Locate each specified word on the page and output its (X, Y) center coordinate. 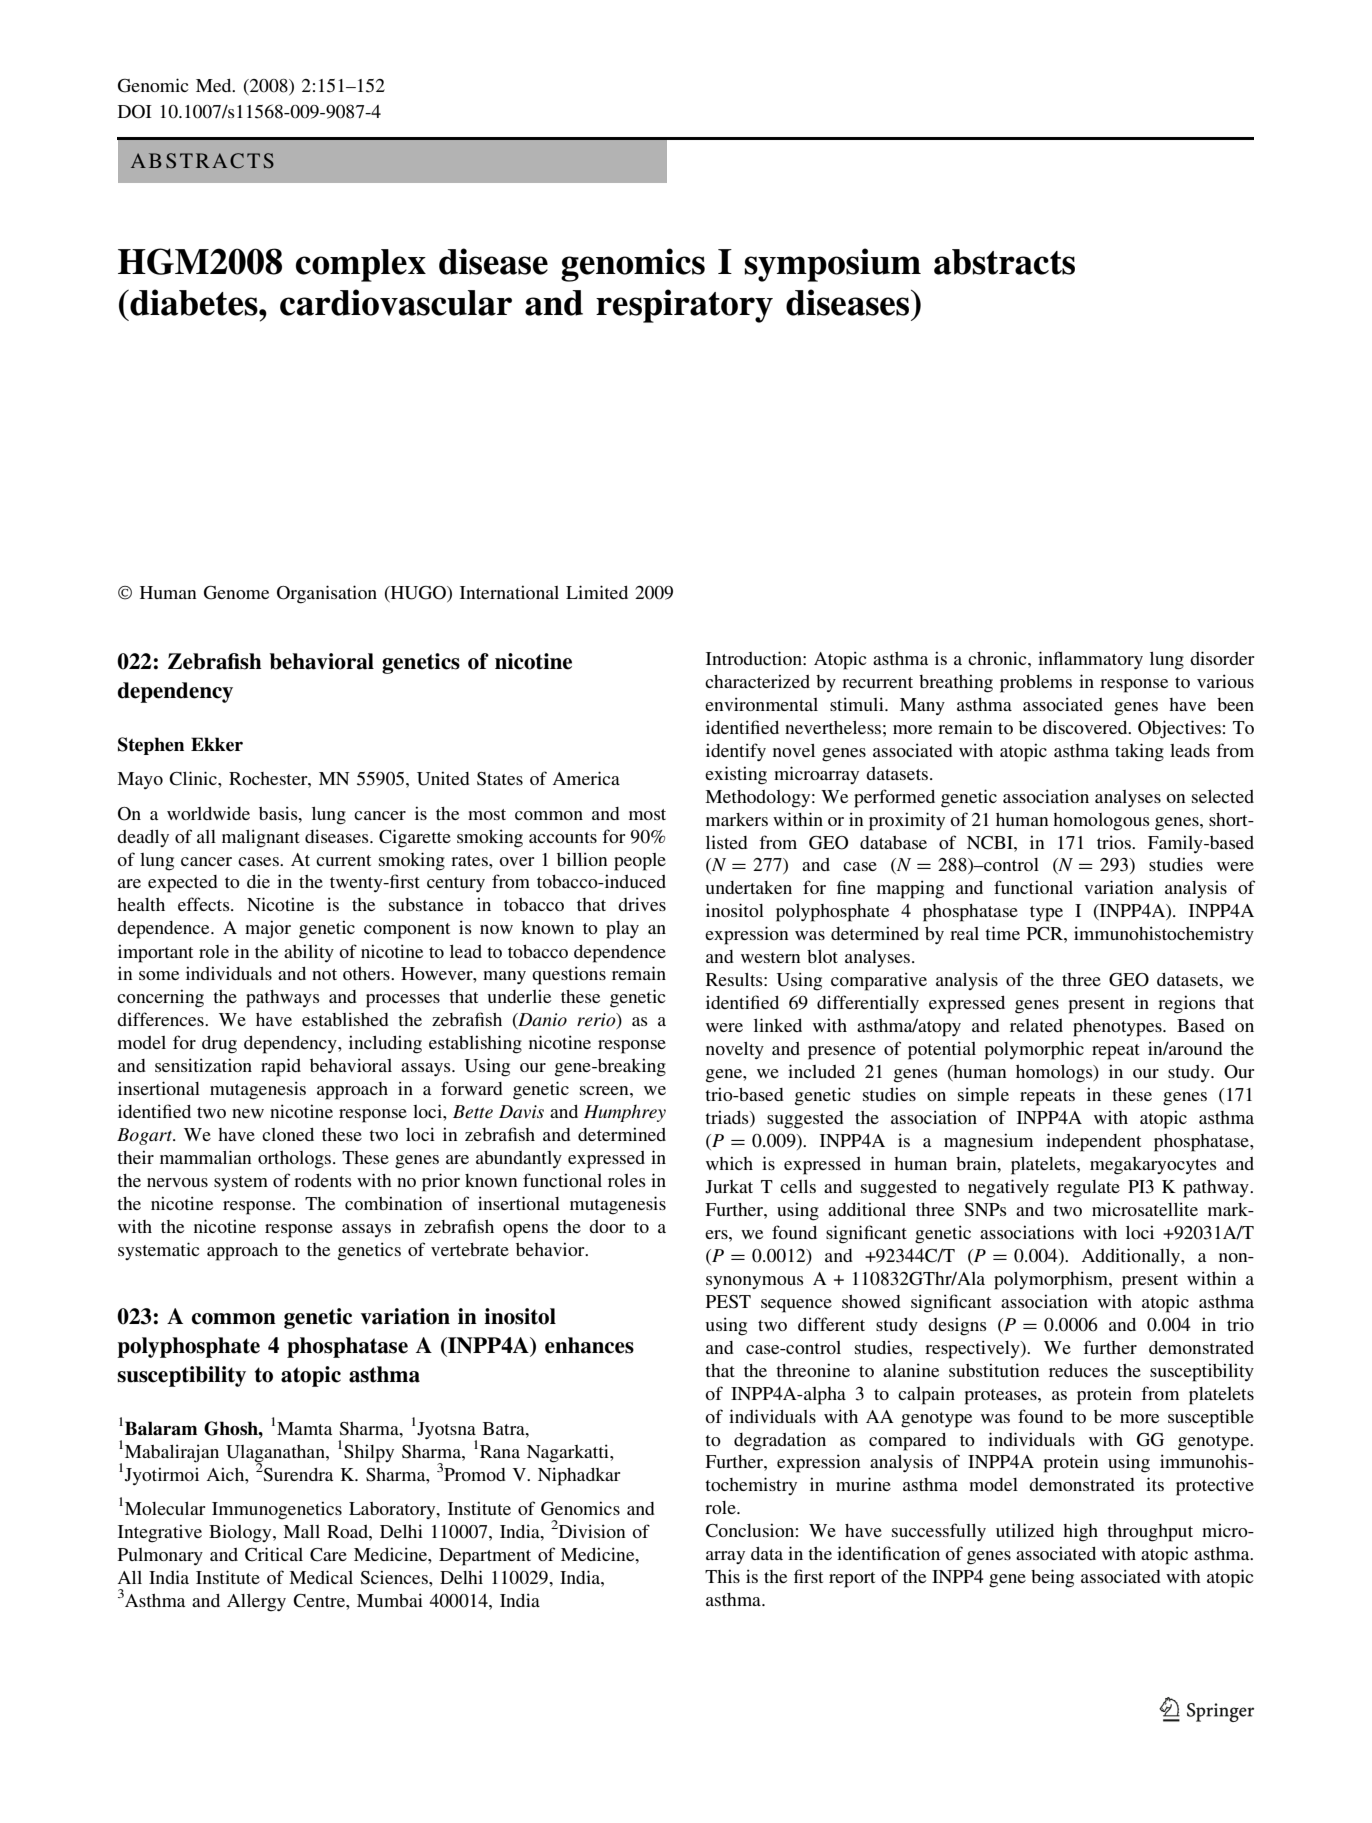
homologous (1101, 822)
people (640, 862)
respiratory (684, 306)
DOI (135, 112)
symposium (832, 265)
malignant (261, 838)
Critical (274, 1554)
